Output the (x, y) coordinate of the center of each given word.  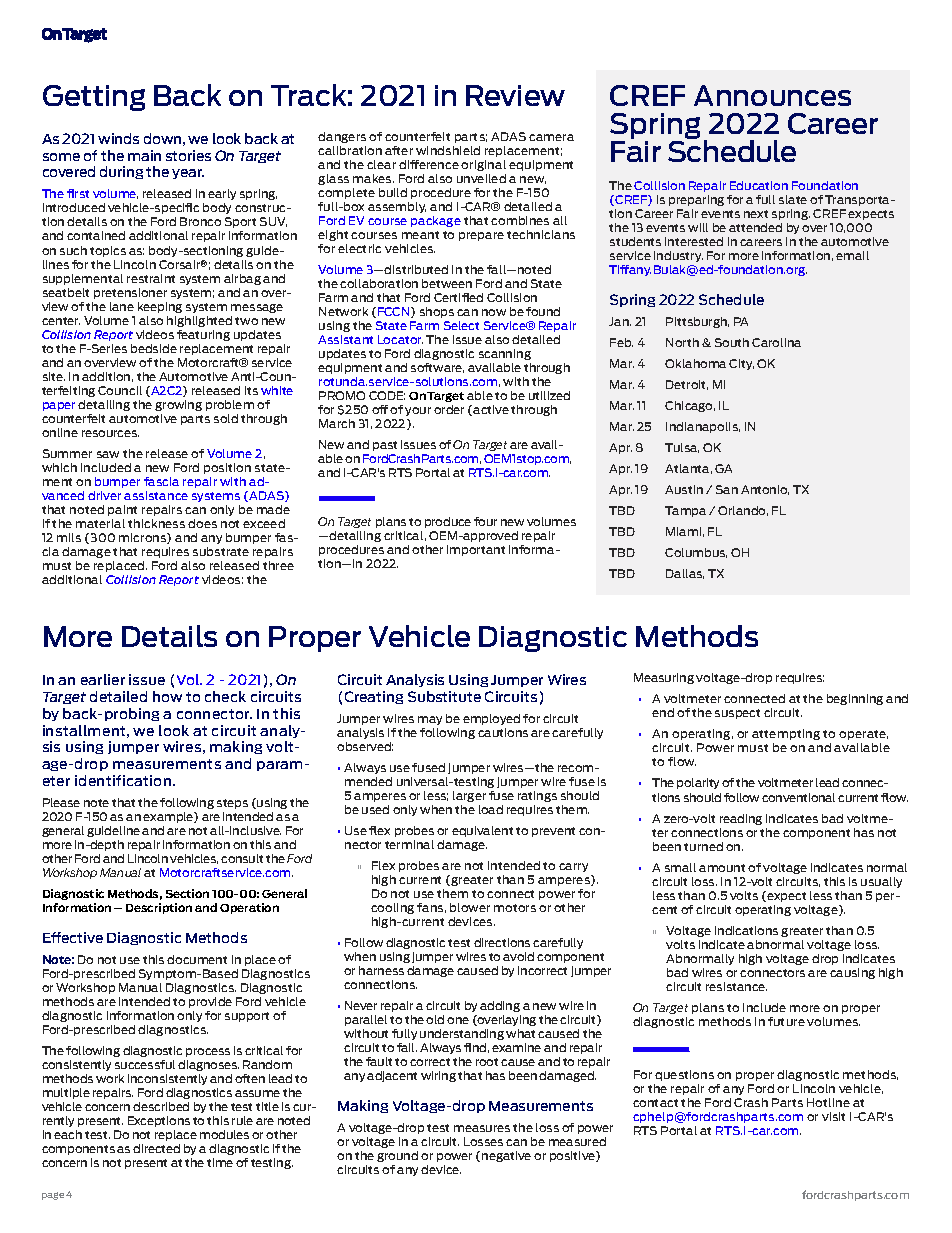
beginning (855, 699)
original (483, 165)
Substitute (444, 696)
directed (156, 1148)
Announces (772, 95)
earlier (103, 679)
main (144, 155)
